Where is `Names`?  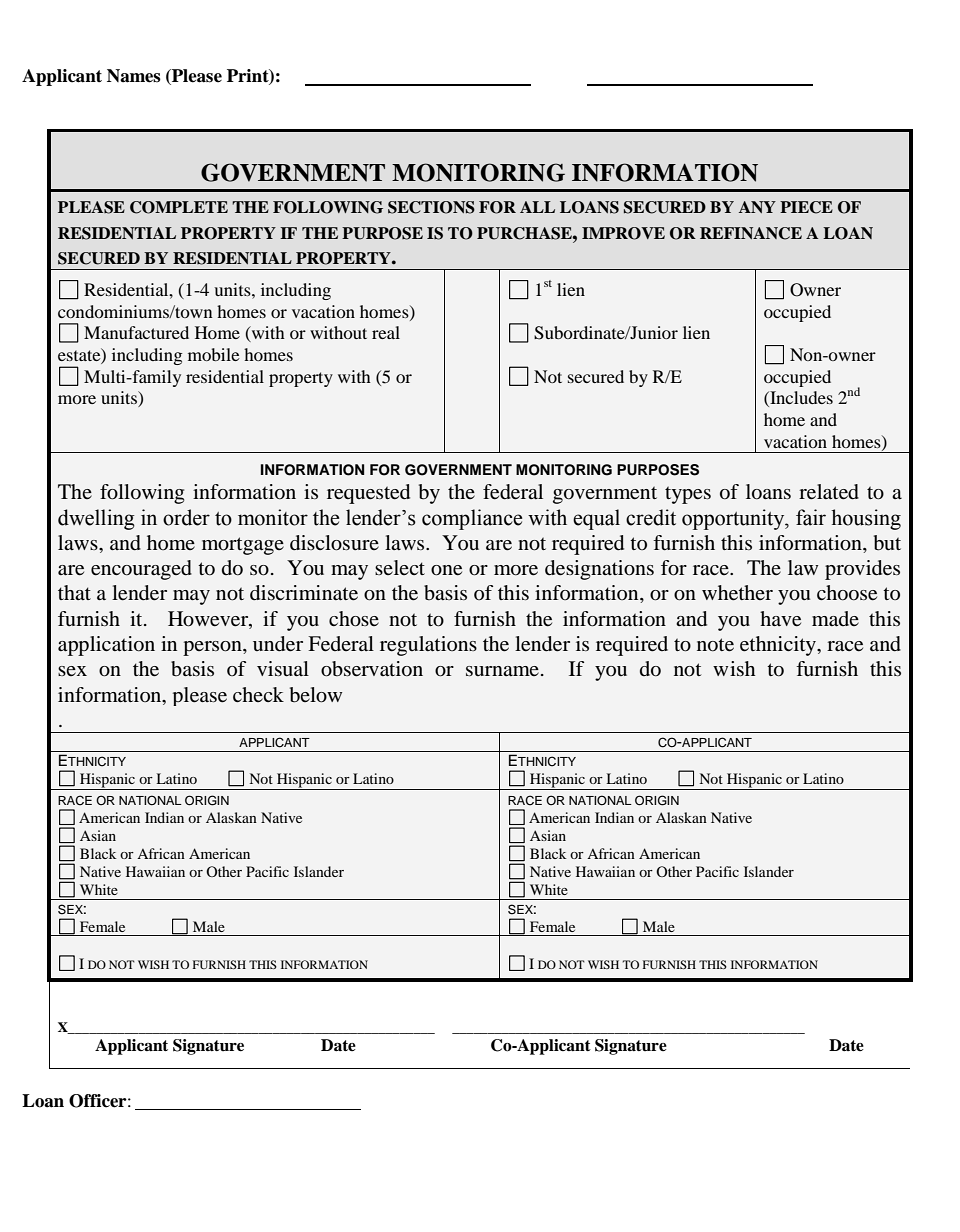
Names is located at coordinates (134, 76).
